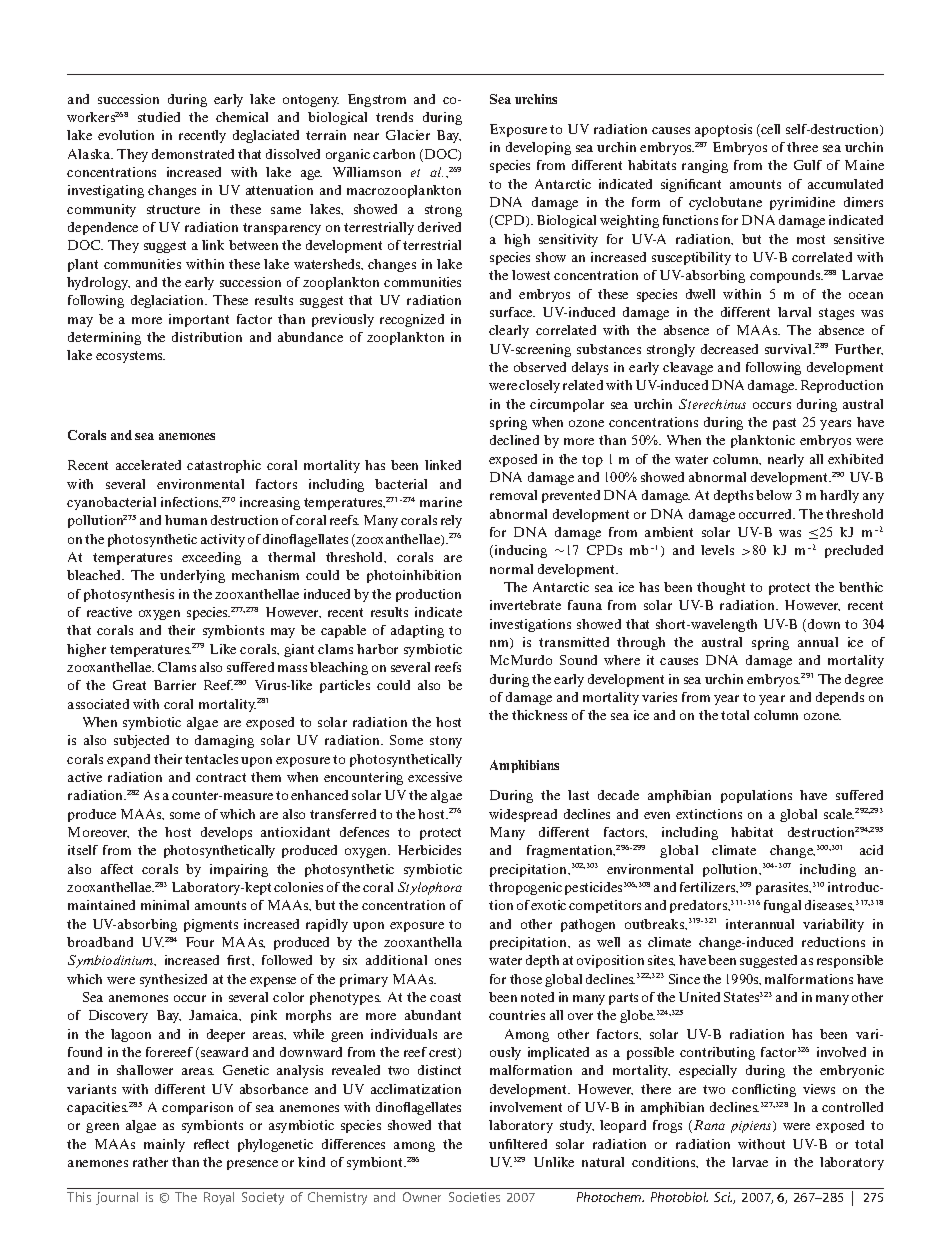 The height and width of the image is (1248, 952). Describe the element at coordinates (193, 154) in the image. I see `demonstrated` at that location.
